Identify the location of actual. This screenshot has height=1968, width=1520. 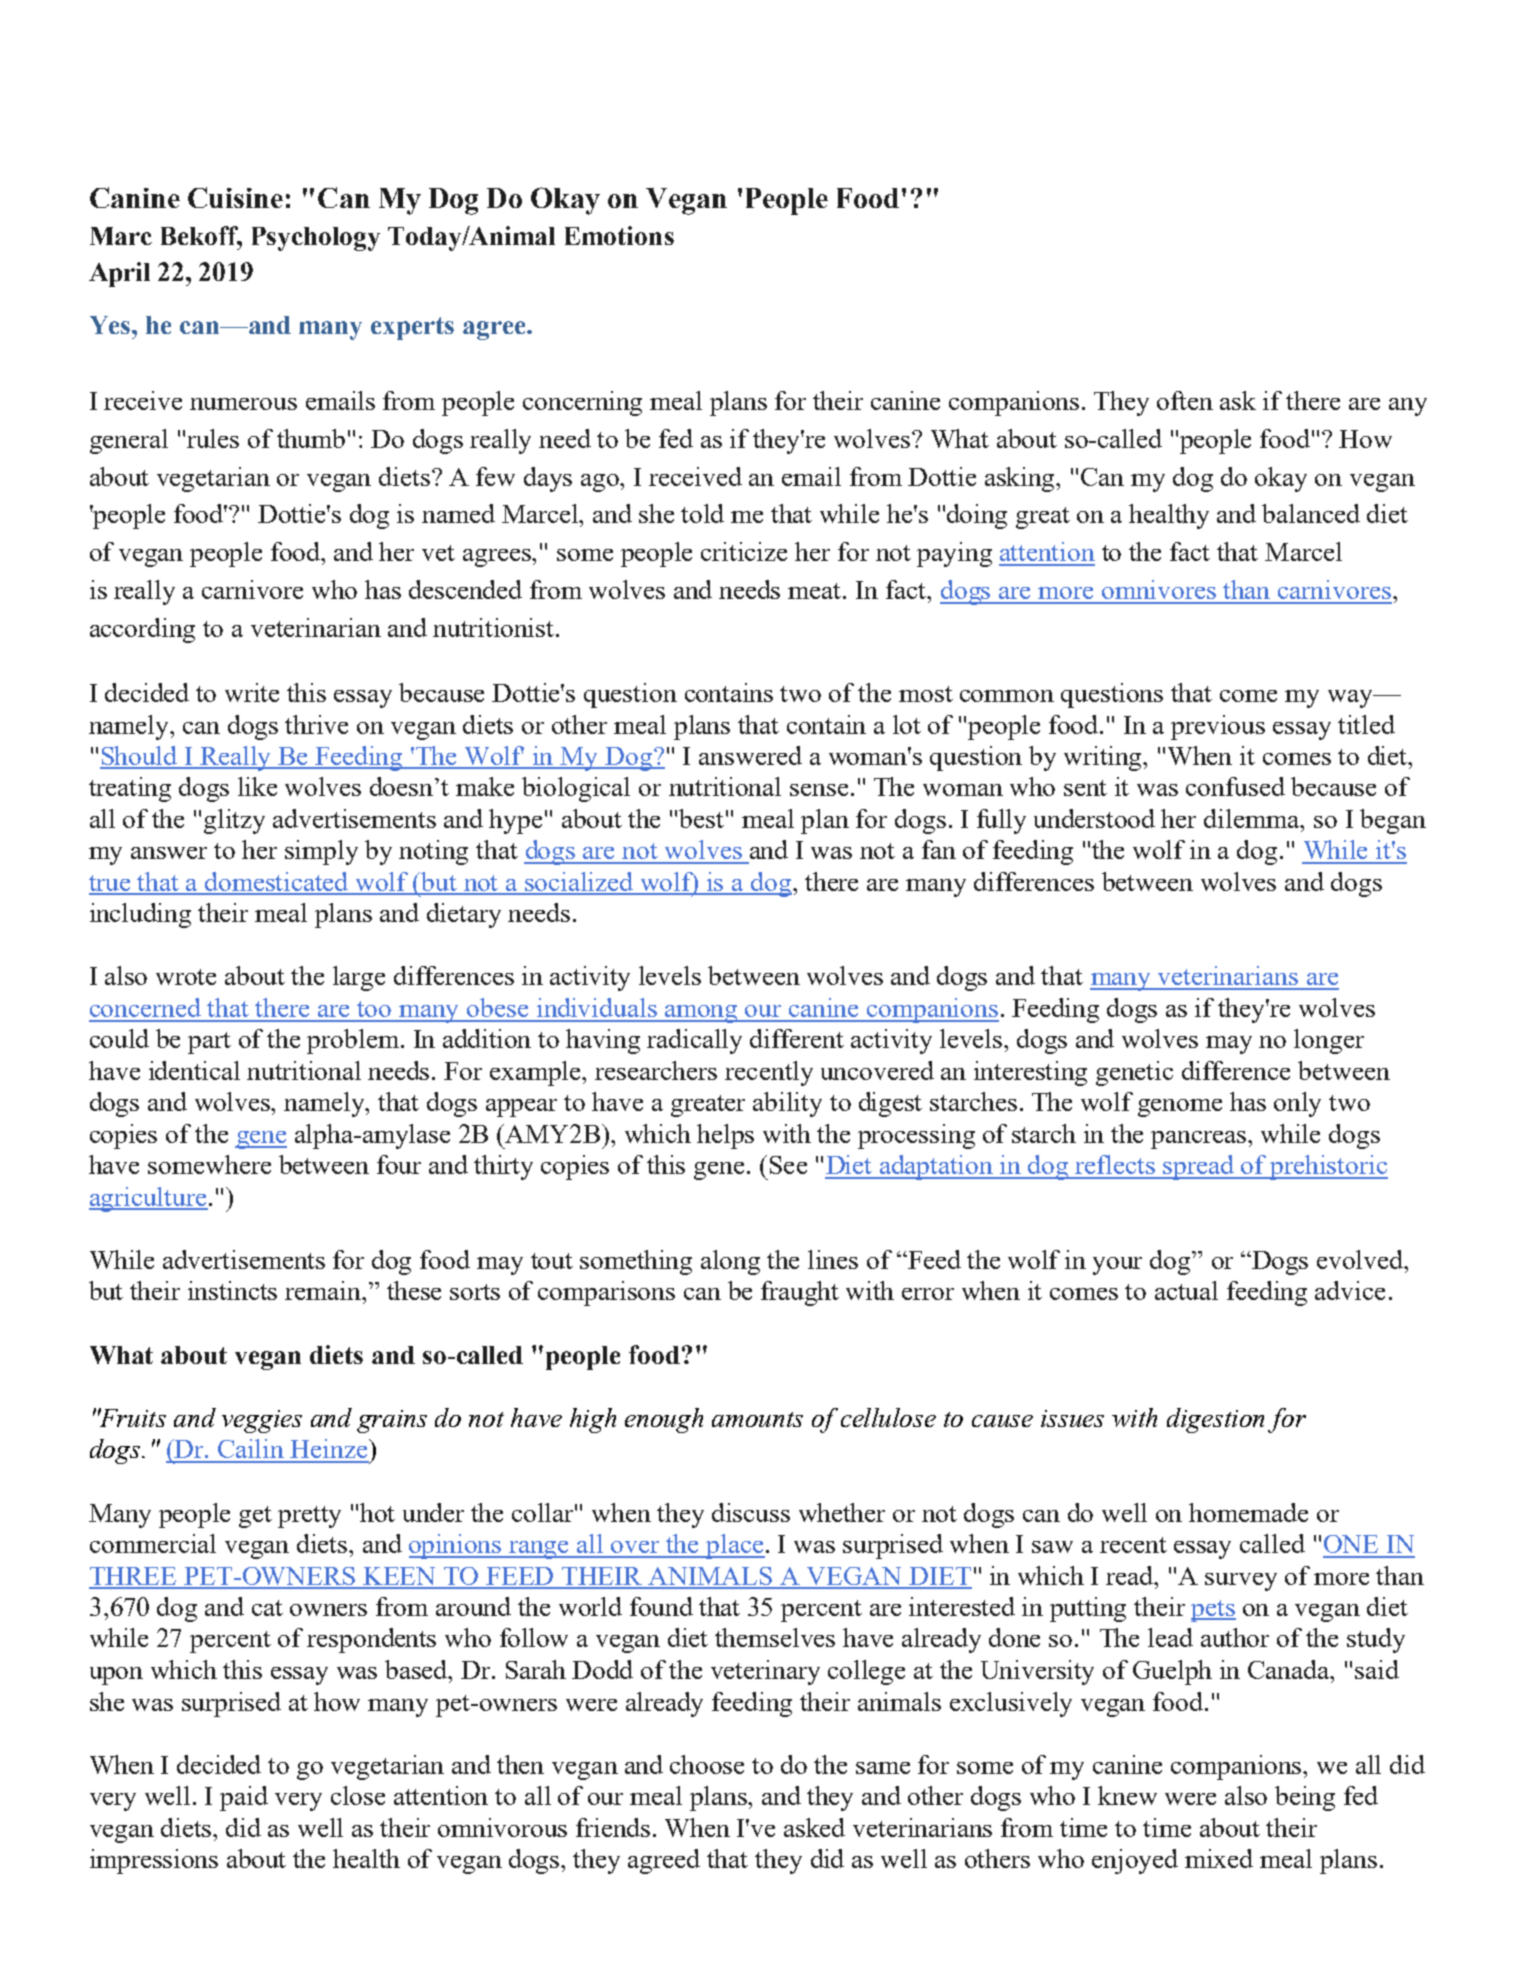
(1186, 1290).
